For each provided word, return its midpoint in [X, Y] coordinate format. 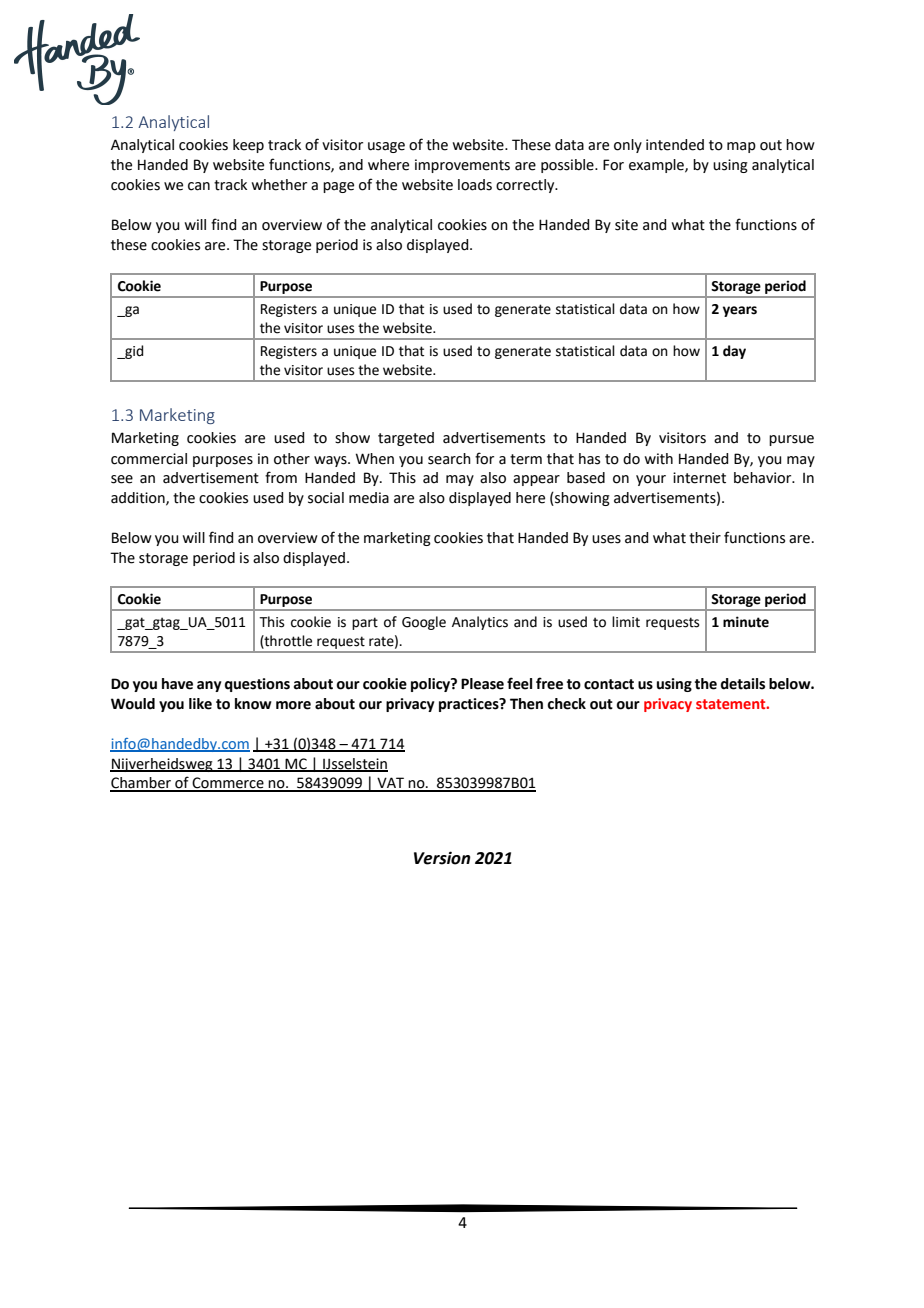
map [741, 147]
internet [699, 478]
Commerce [228, 784]
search [449, 459]
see [122, 479]
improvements [462, 166]
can [199, 186]
